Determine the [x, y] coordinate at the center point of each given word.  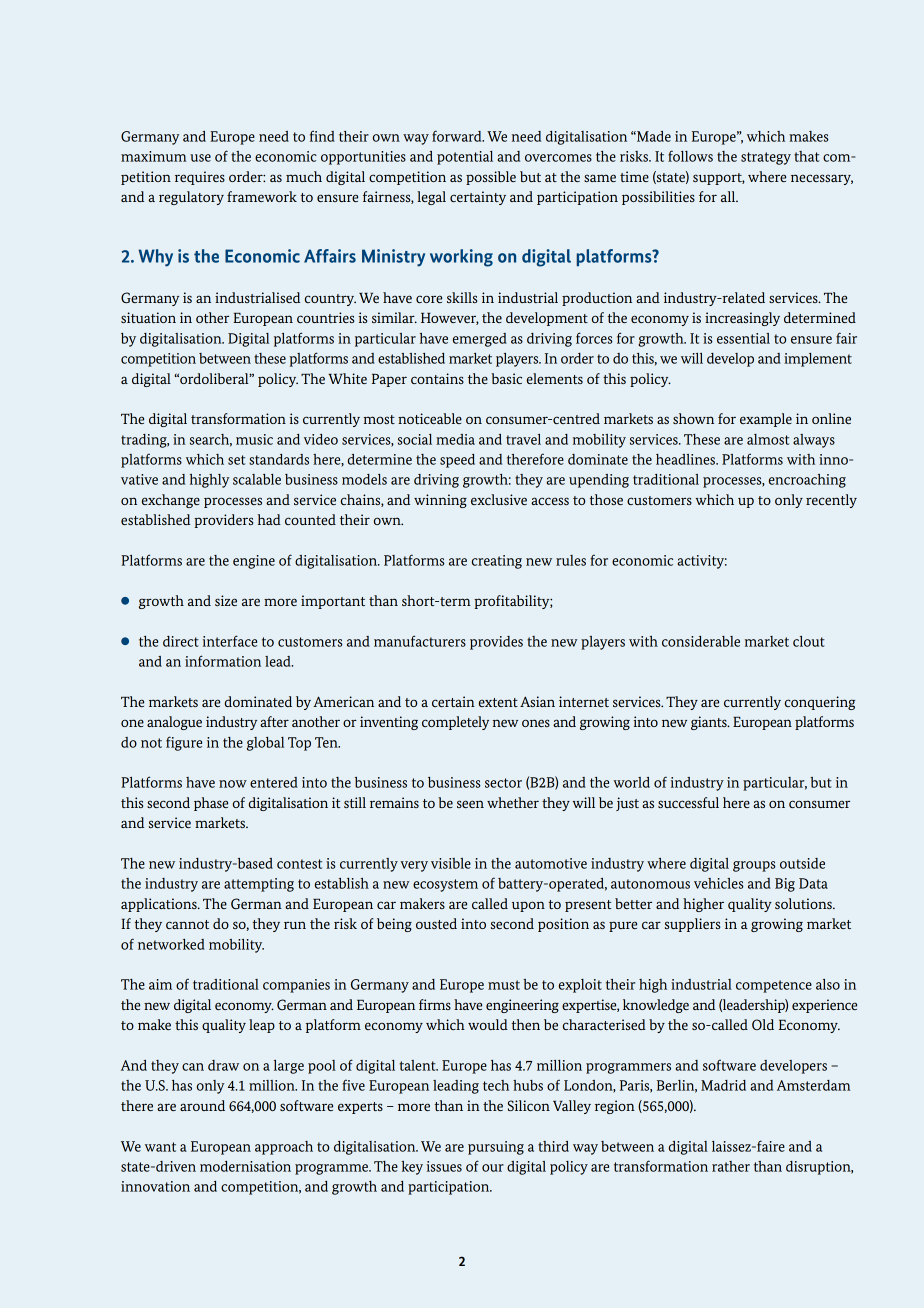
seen [470, 804]
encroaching [807, 481]
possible [491, 178]
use [200, 158]
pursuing [496, 1148]
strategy [766, 158]
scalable [257, 479]
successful [688, 802]
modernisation [245, 1166]
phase [211, 804]
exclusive [499, 499]
